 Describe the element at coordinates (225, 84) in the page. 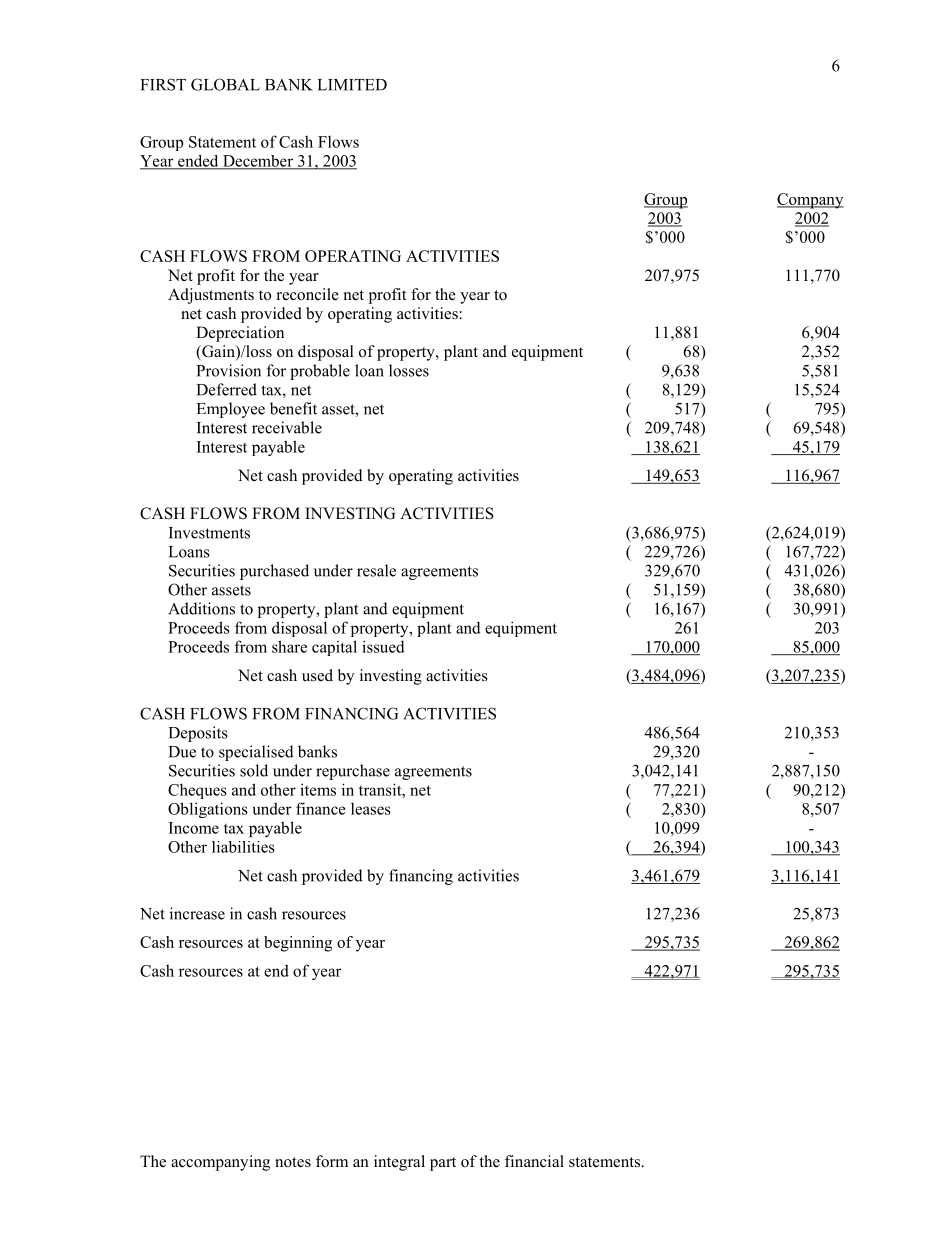

I see `GLOBAL` at that location.
